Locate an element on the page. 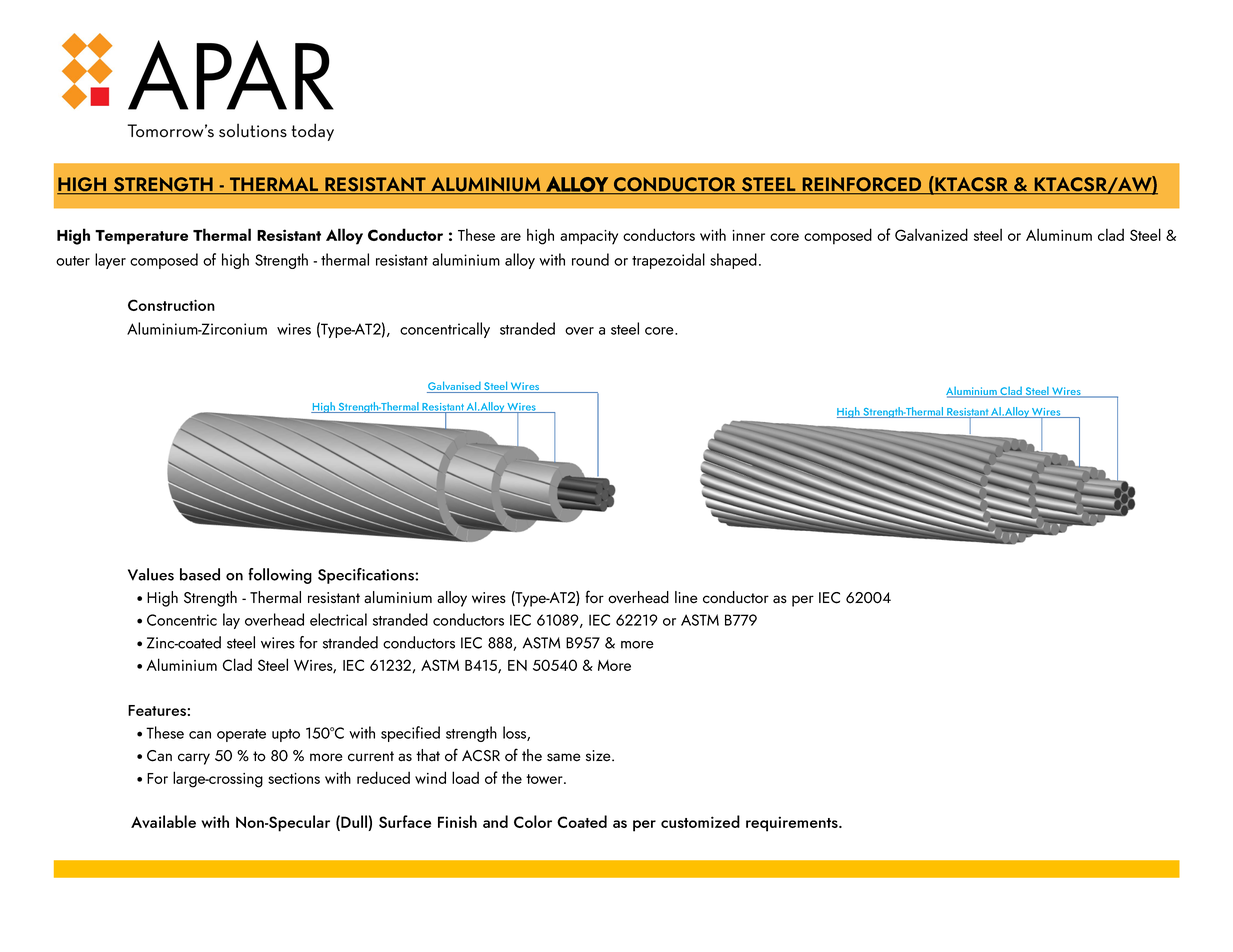 This page has height=952, width=1233. Galvanized is located at coordinates (931, 234).
